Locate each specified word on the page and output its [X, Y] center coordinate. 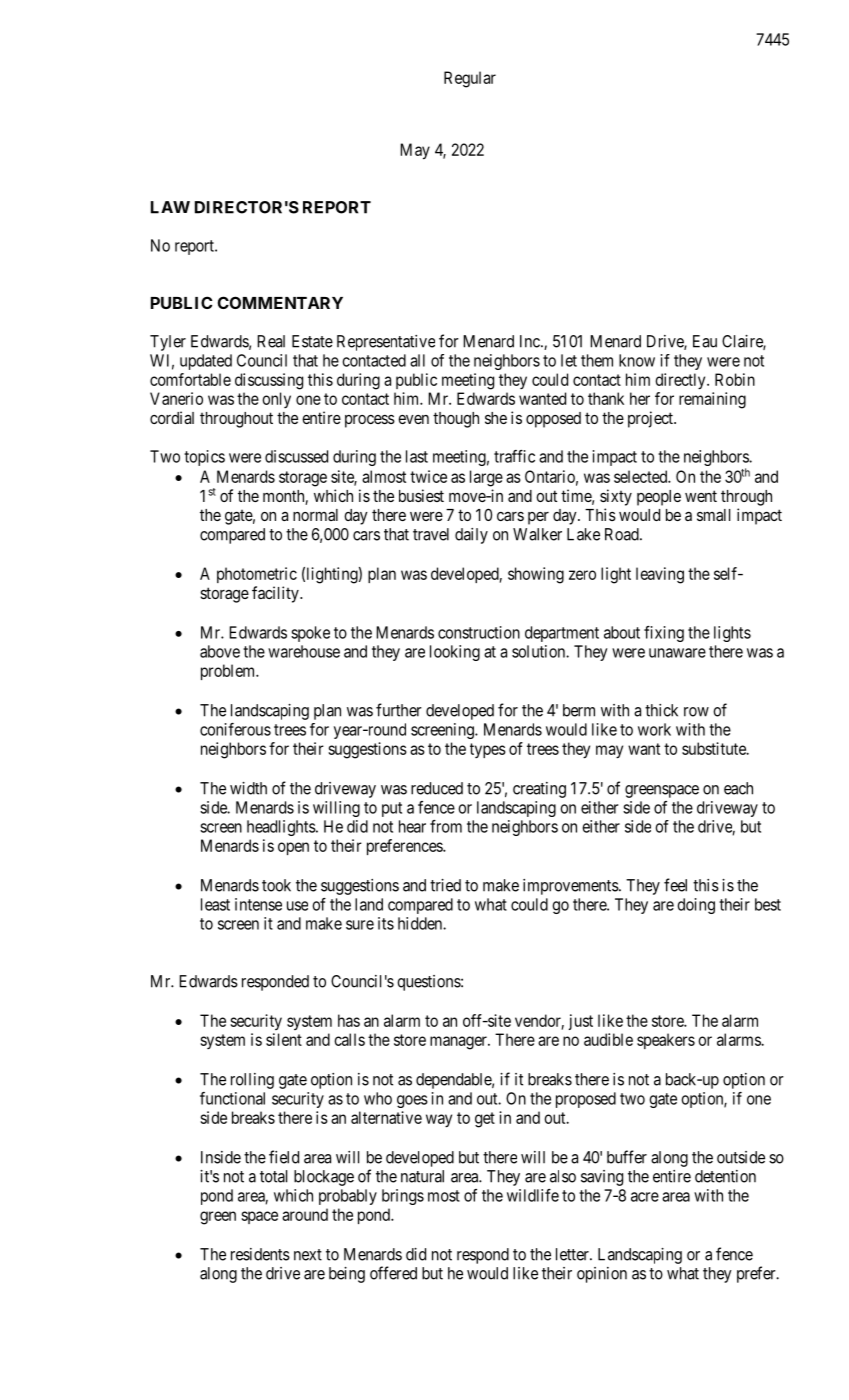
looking [455, 653]
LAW [170, 207]
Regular [470, 79]
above [220, 651]
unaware [677, 653]
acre [645, 1197]
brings [403, 1197]
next [308, 1255]
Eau [705, 341]
